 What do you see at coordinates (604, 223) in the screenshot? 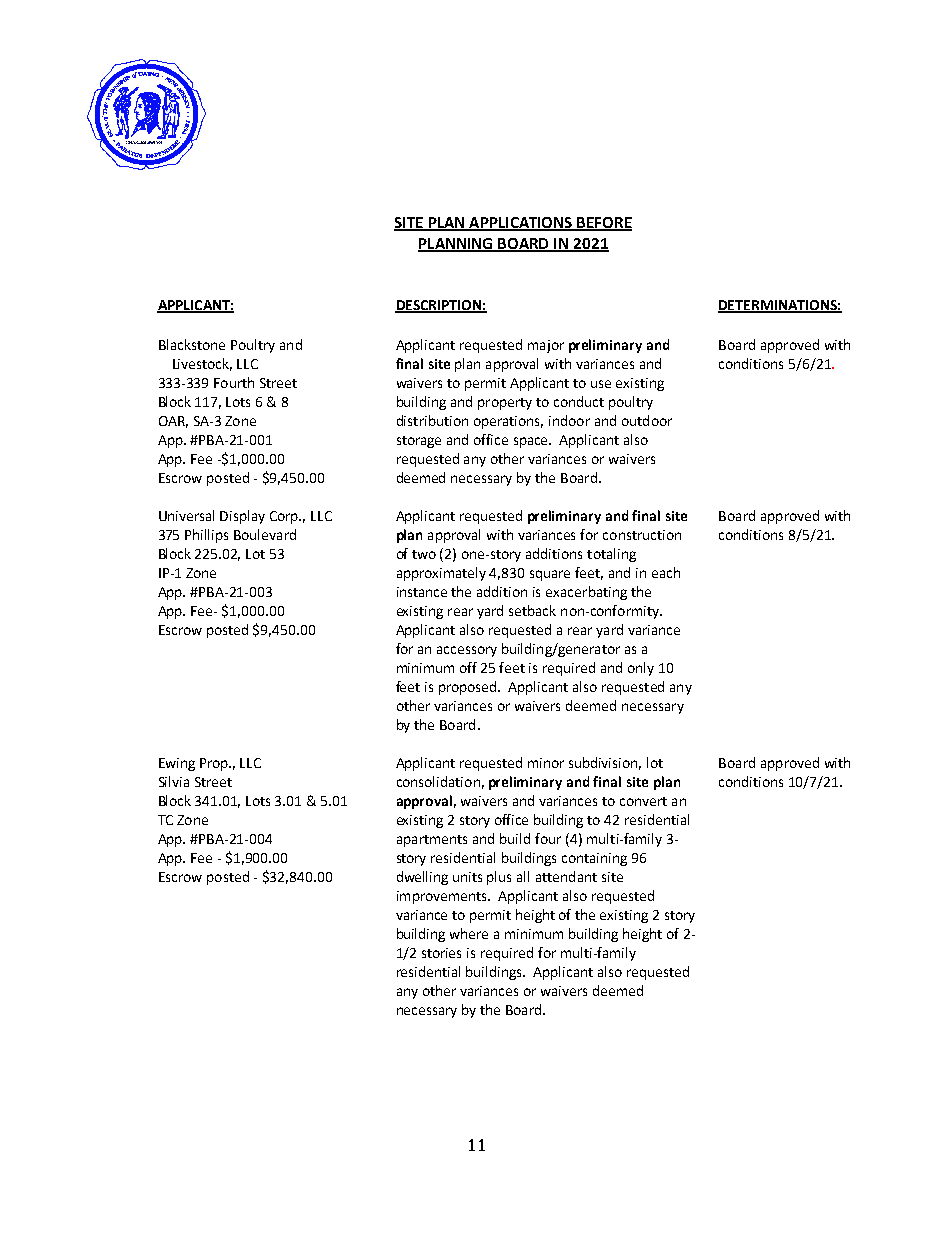
I see `BEFORE` at bounding box center [604, 223].
